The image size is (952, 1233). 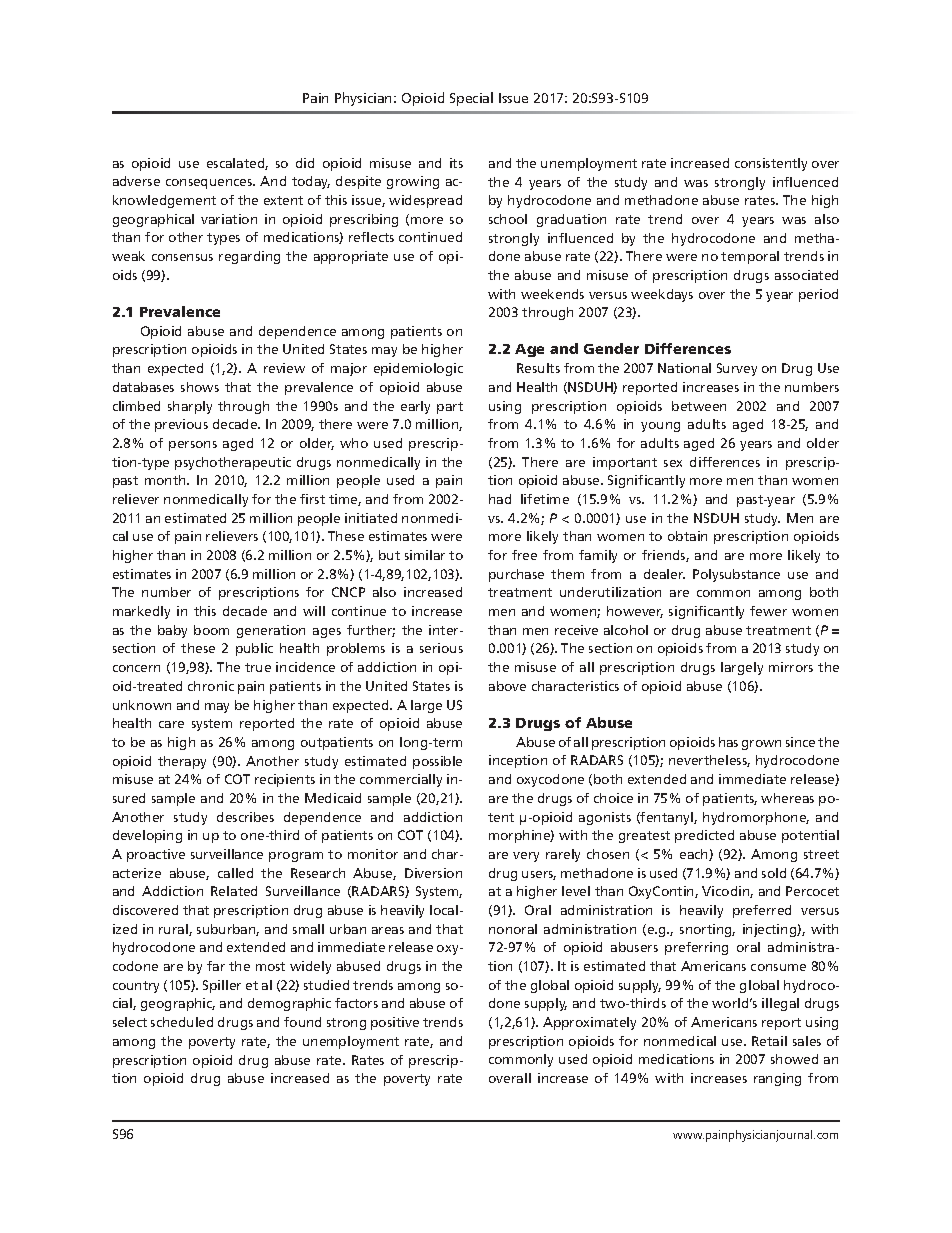 I want to click on possible, so click(x=437, y=762).
